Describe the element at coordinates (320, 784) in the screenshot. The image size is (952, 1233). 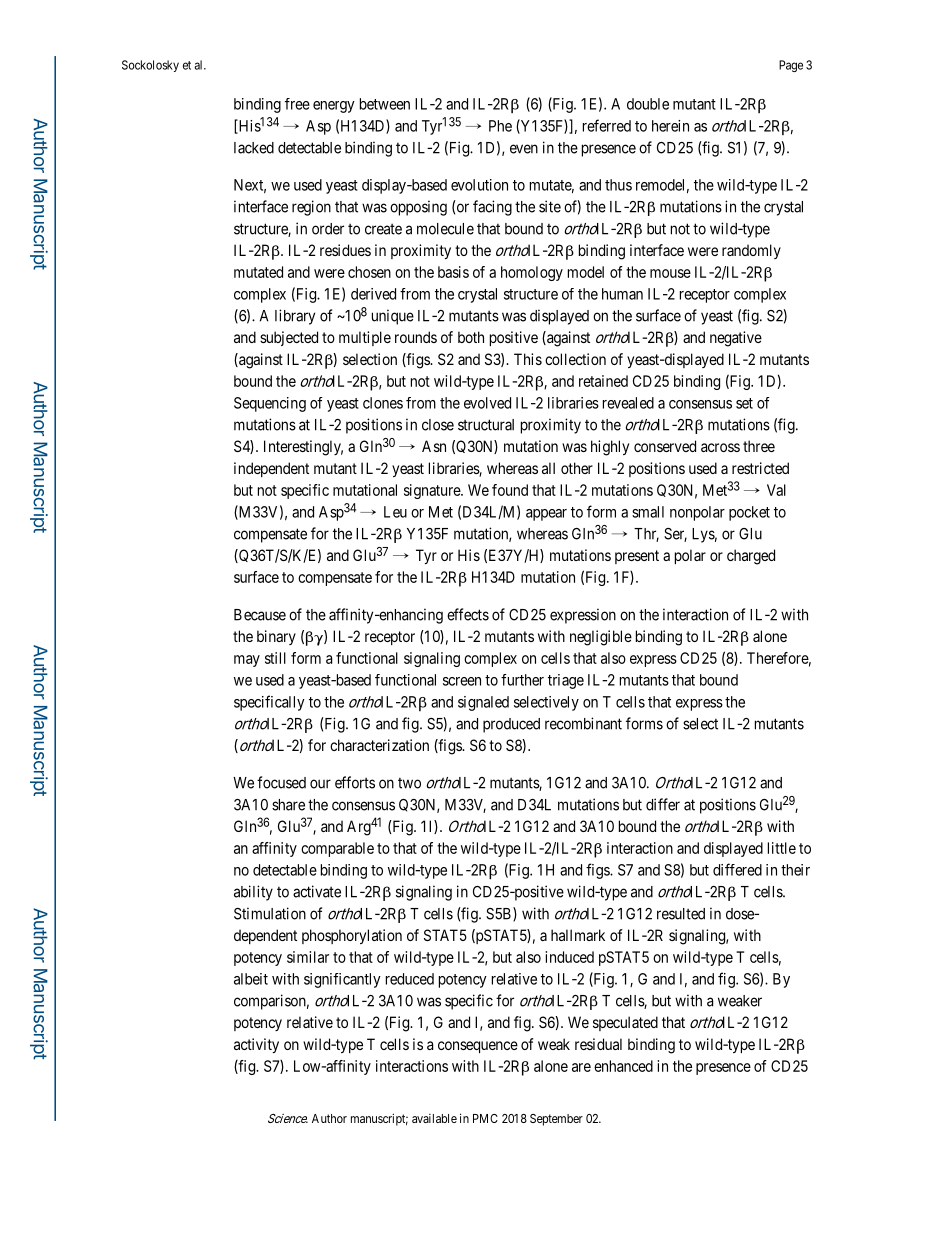
I see `our` at that location.
